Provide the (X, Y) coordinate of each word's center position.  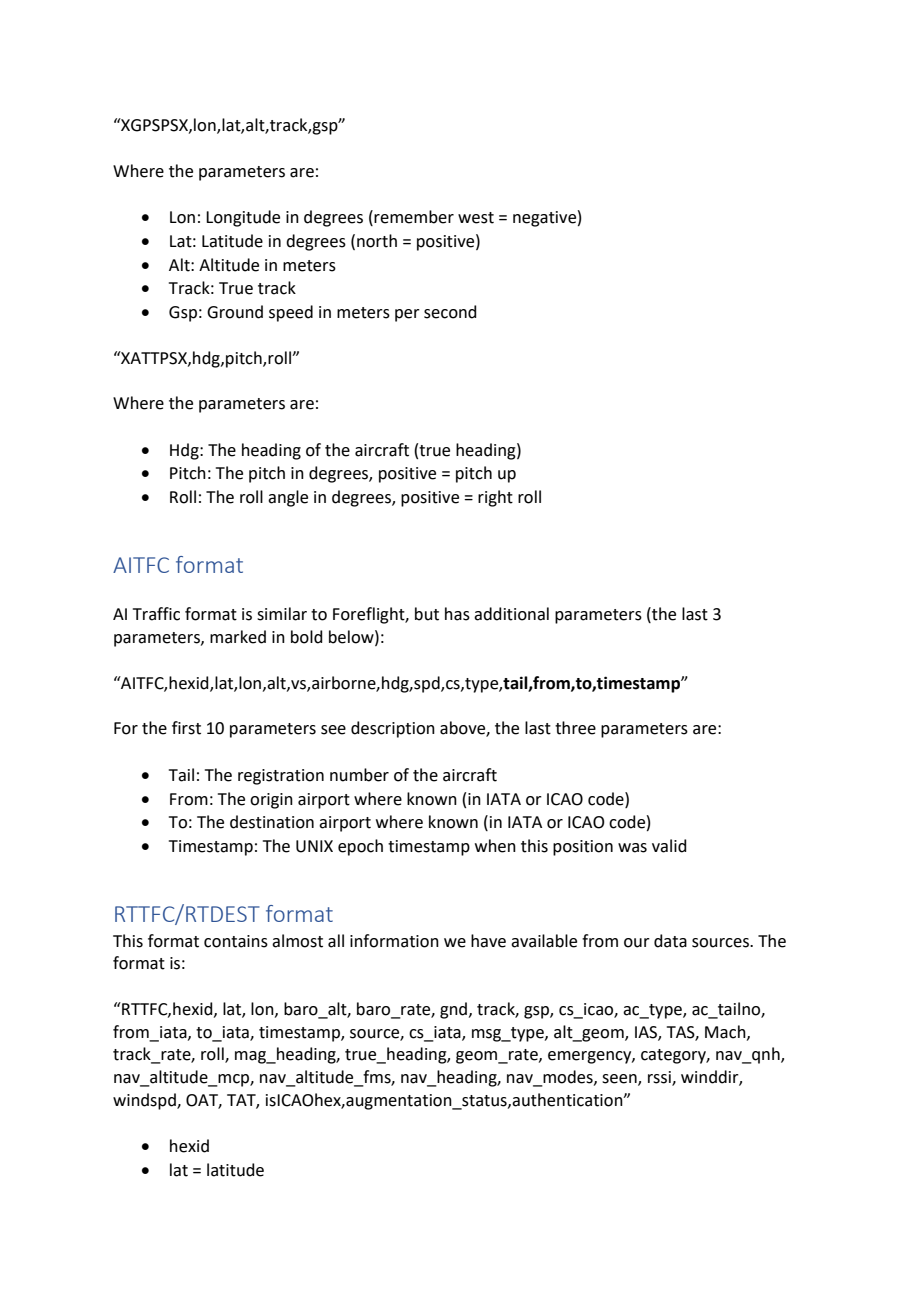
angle (288, 498)
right (495, 498)
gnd (453, 1010)
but (427, 614)
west (476, 218)
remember (414, 217)
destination (272, 822)
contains (236, 941)
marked (238, 637)
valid (669, 846)
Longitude (243, 218)
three (575, 728)
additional (511, 614)
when (495, 846)
